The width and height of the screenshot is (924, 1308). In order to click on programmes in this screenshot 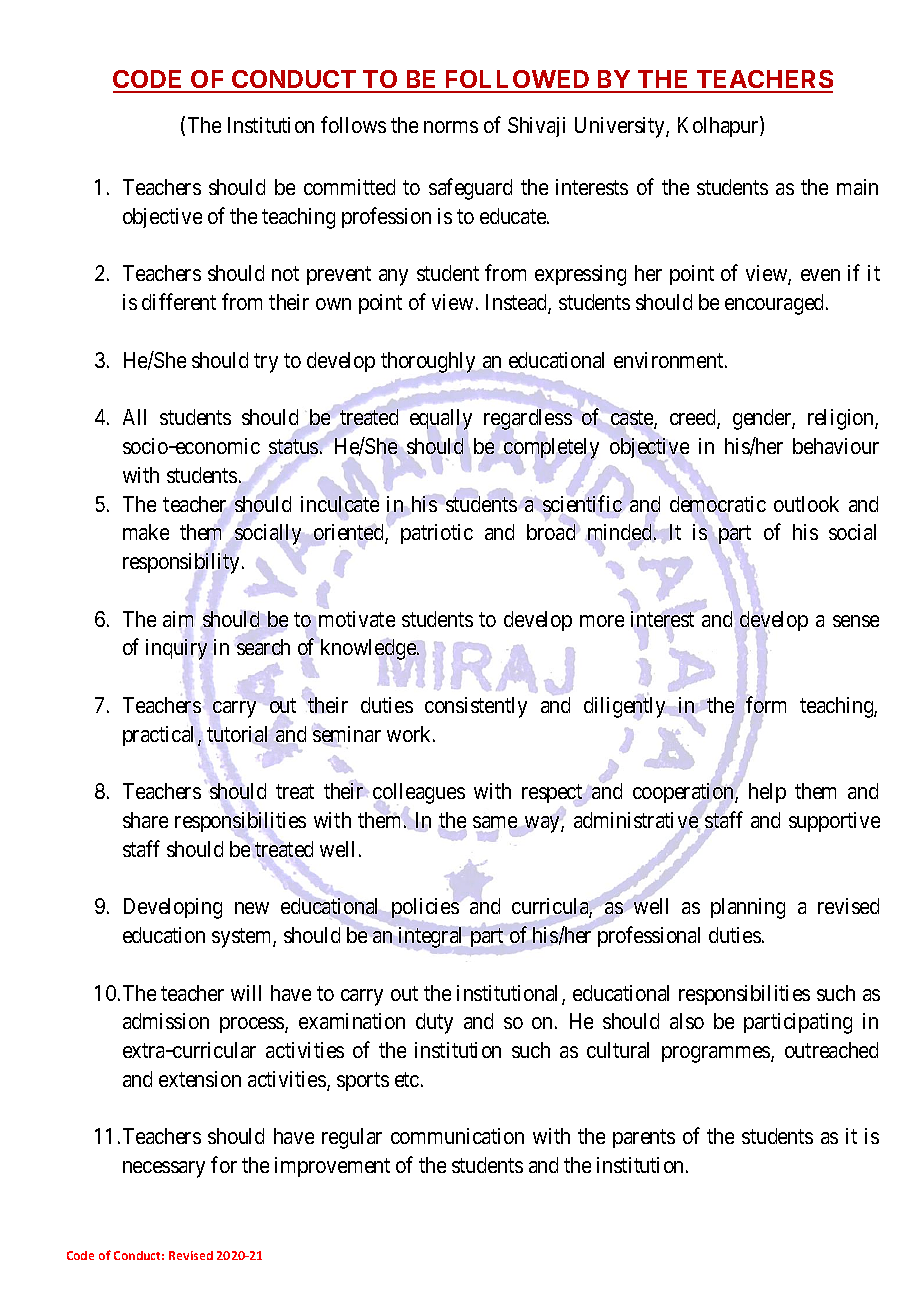, I will do `click(717, 1054)`.
